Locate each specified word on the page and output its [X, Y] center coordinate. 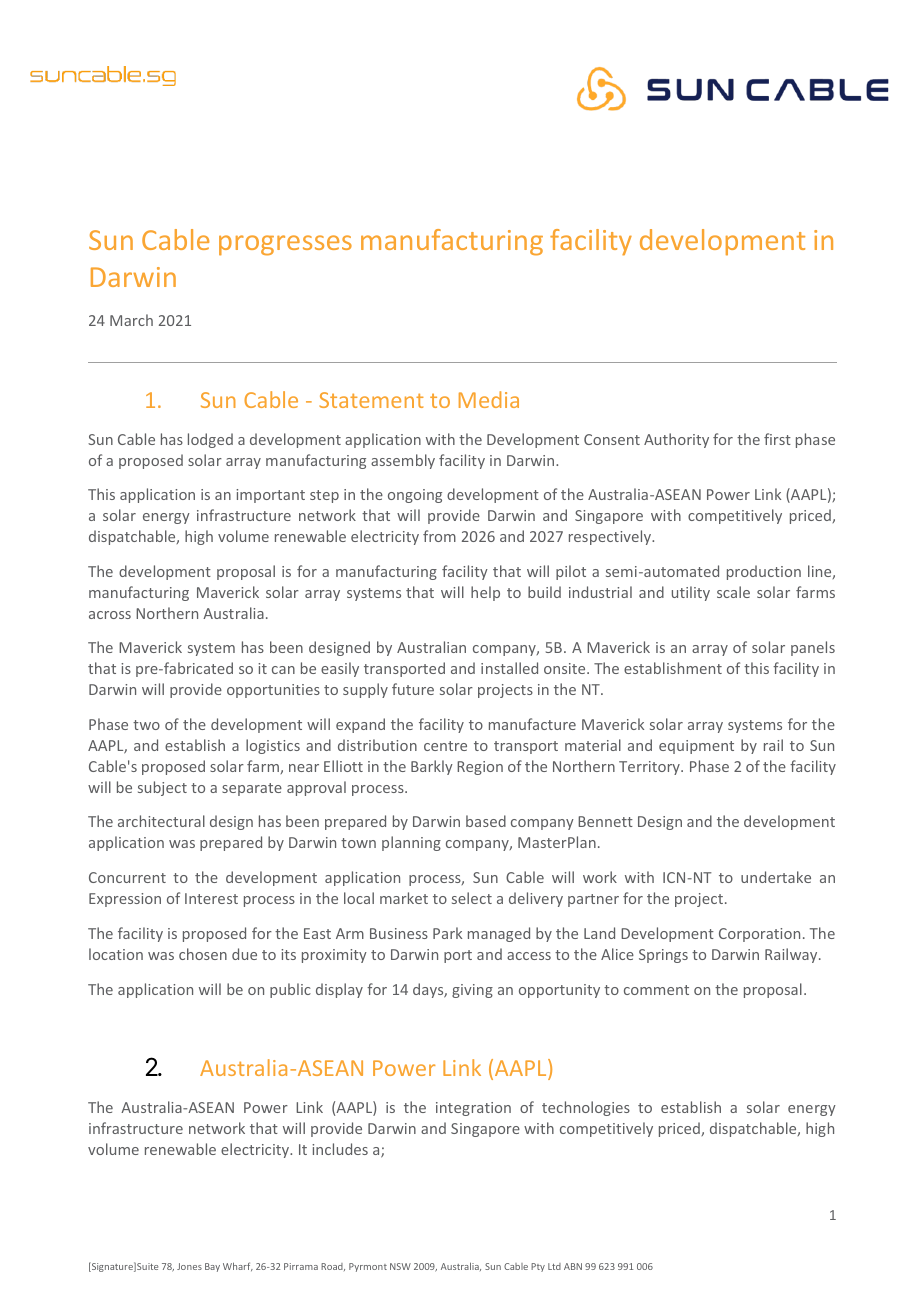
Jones [189, 1266]
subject [162, 788]
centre [445, 746]
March [131, 320]
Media [489, 399]
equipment [696, 747]
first [777, 439]
